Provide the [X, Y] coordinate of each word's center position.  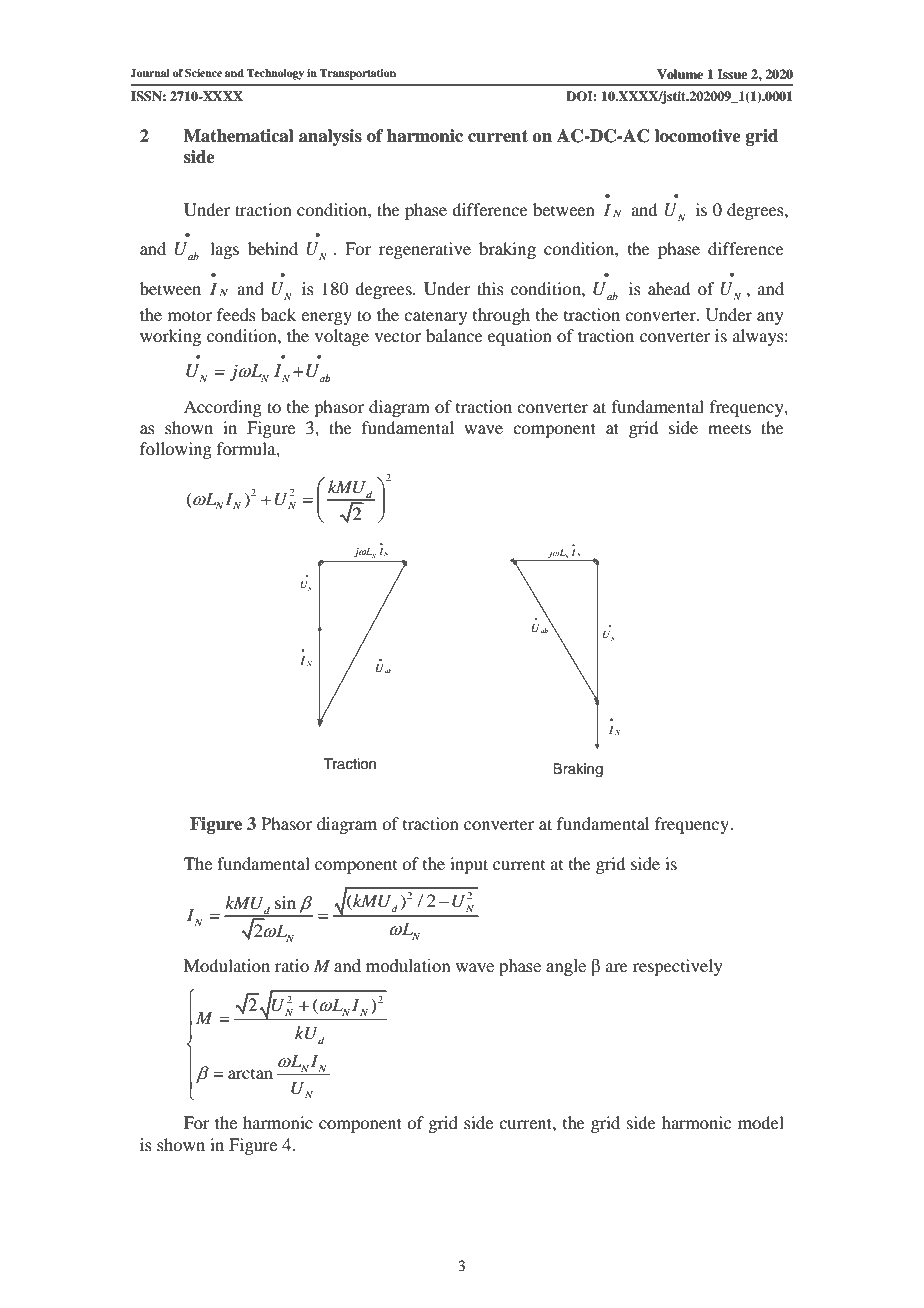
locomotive [698, 136]
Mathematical [239, 136]
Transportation [358, 74]
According [223, 408]
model [761, 1122]
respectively [678, 967]
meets [729, 428]
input [469, 865]
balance [454, 335]
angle [566, 967]
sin [285, 902]
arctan [250, 1074]
